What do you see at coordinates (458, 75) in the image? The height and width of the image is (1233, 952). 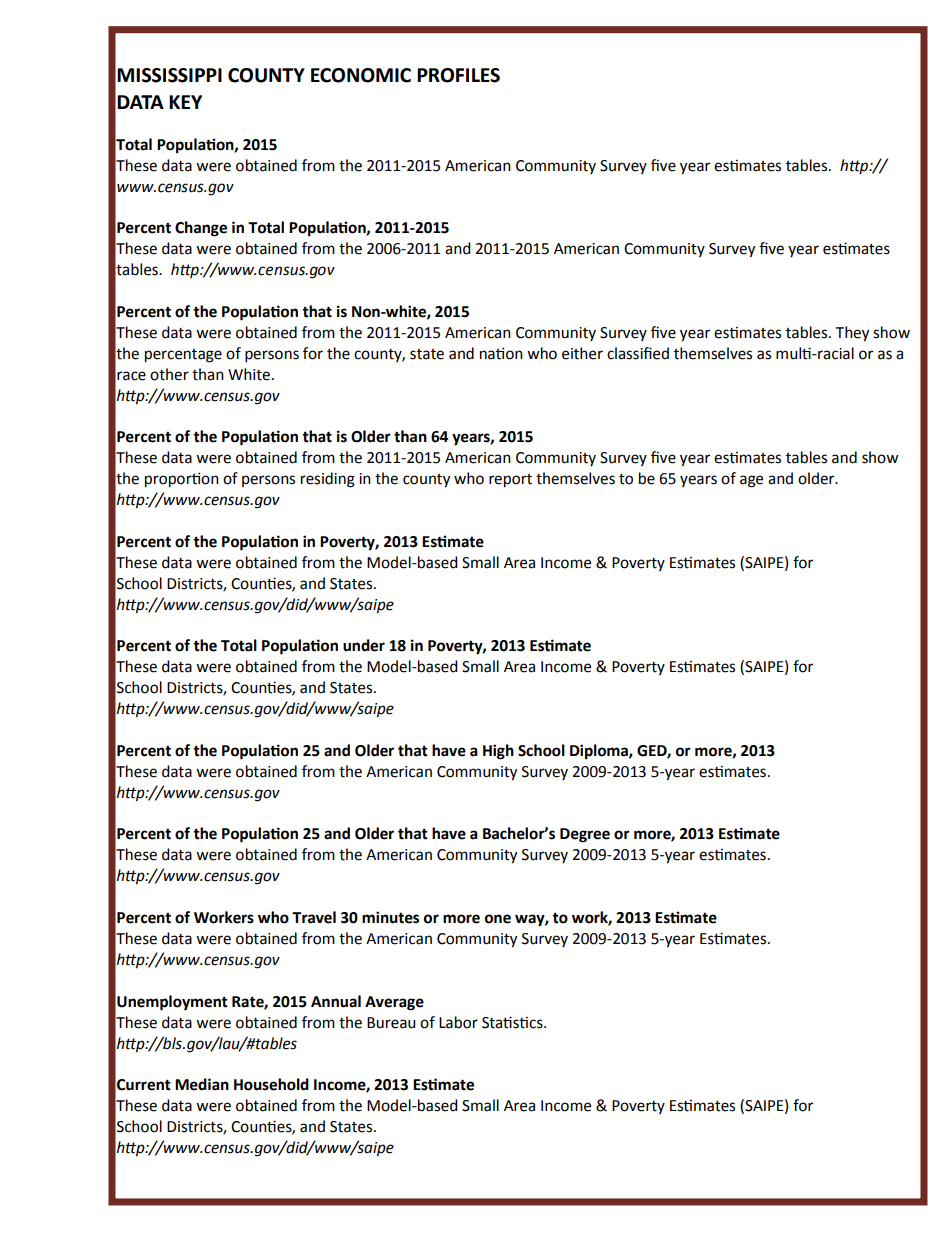 I see `PROFILES` at bounding box center [458, 75].
